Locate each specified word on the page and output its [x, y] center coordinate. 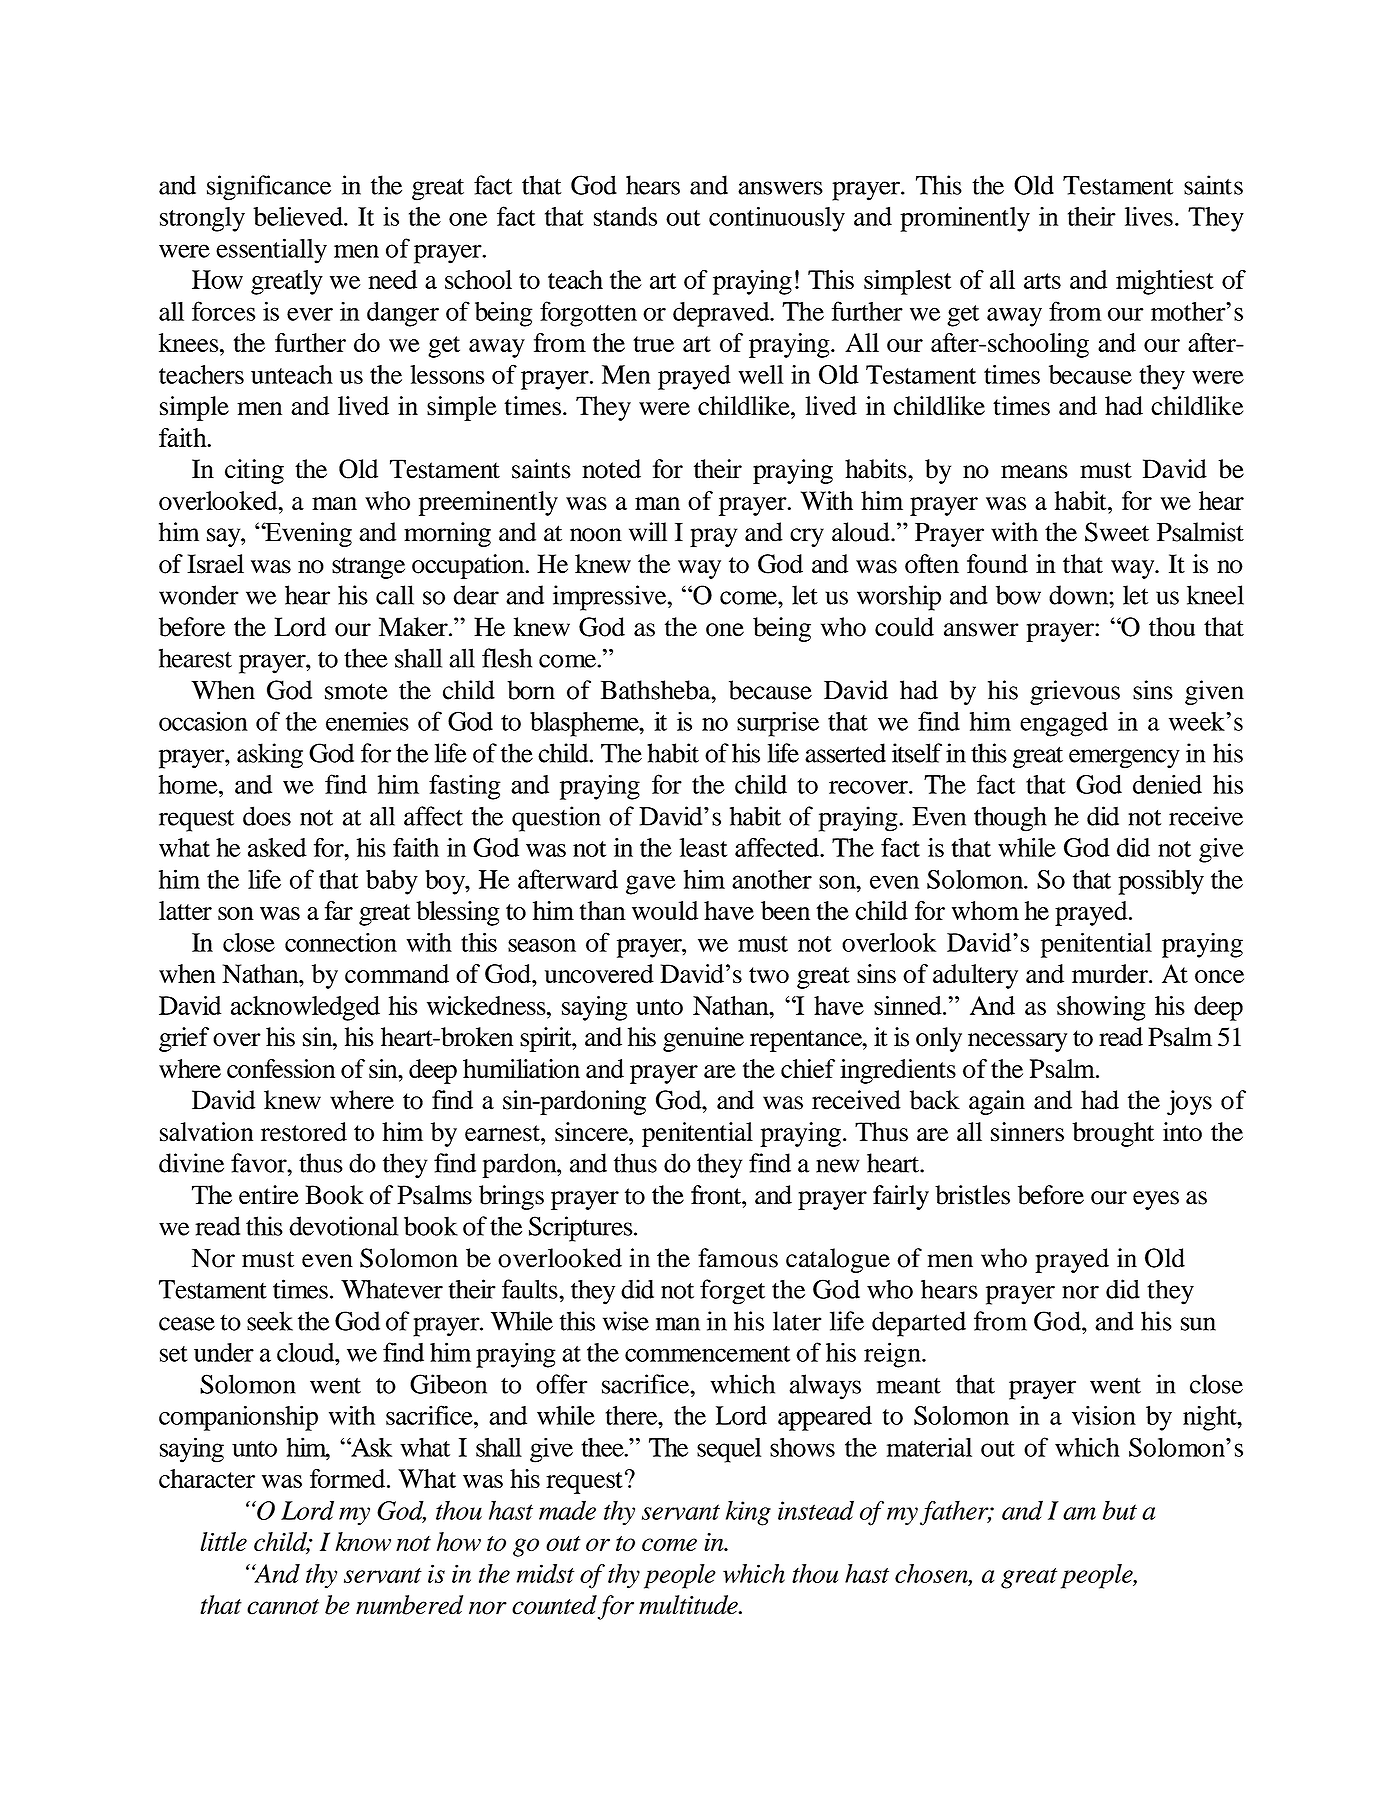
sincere [592, 1132]
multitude [689, 1605]
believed [299, 216]
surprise [778, 724]
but [1120, 1510]
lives [1149, 216]
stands [625, 216]
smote [356, 691]
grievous [1075, 692]
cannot [283, 1607]
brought [1113, 1134]
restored [304, 1132]
